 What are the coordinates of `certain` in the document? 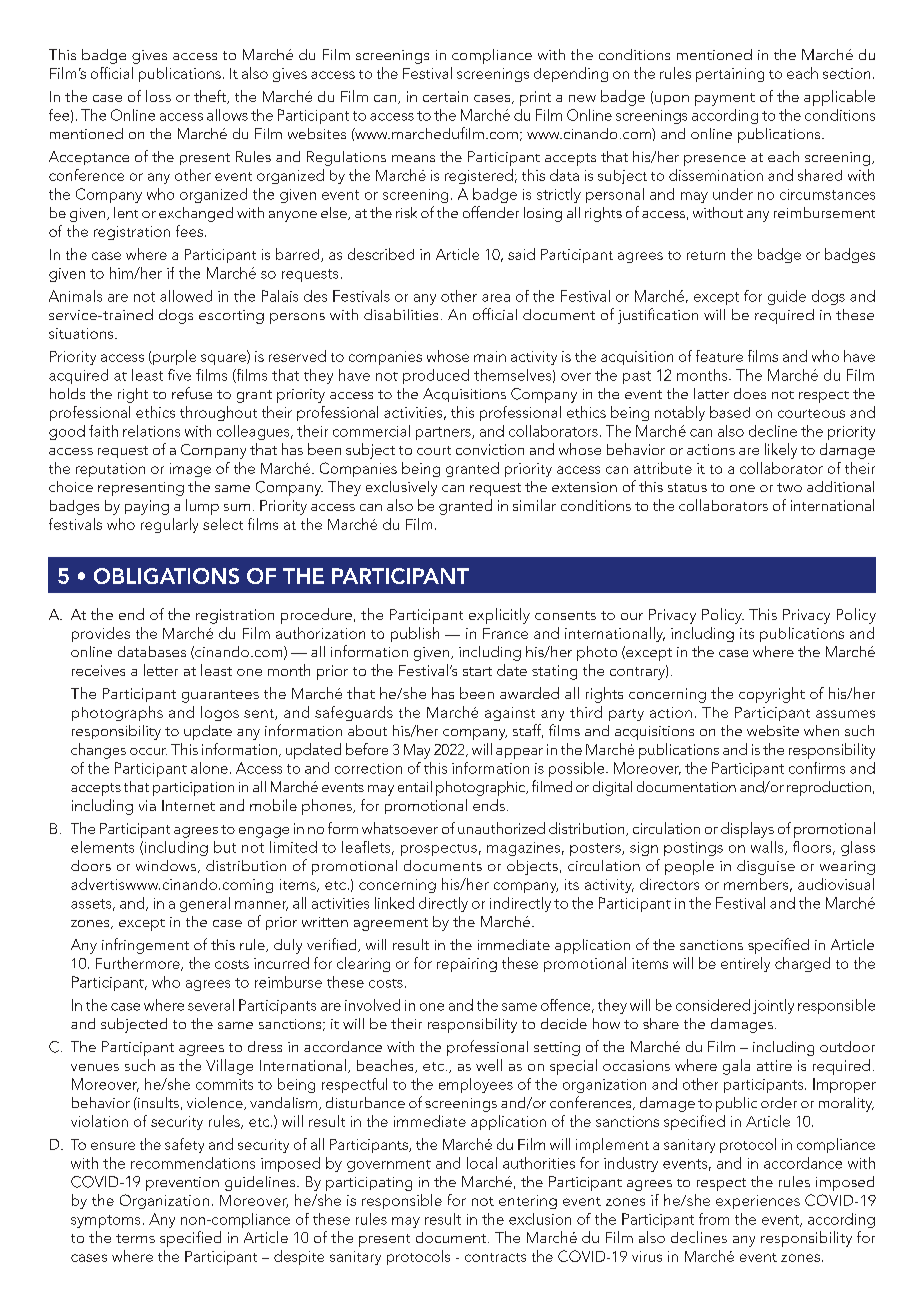 It's located at (445, 96).
